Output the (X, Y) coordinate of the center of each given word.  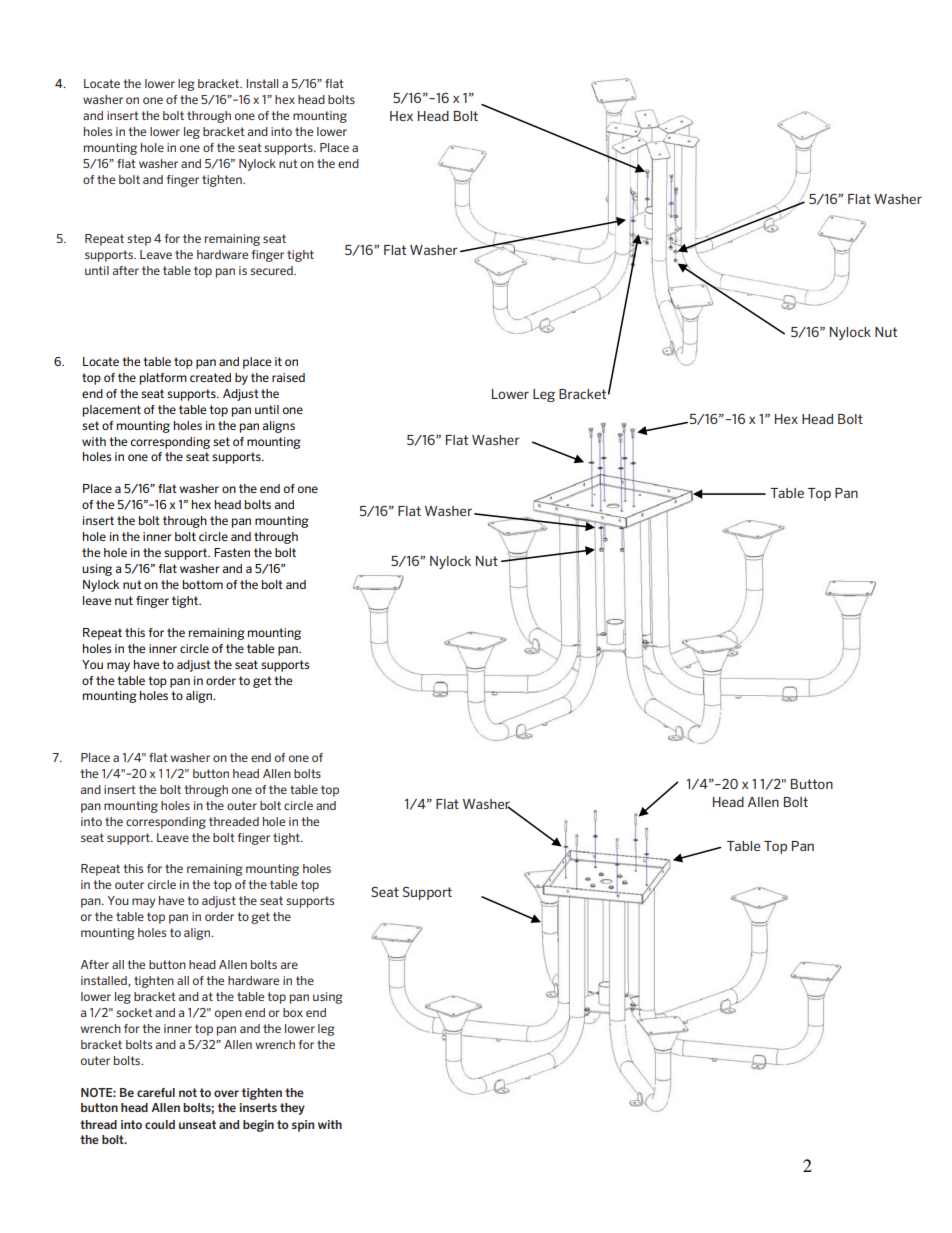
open (228, 1015)
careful (156, 1092)
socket (134, 1012)
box (293, 1012)
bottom (203, 584)
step (139, 240)
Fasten (232, 552)
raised (288, 377)
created (210, 377)
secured (272, 270)
